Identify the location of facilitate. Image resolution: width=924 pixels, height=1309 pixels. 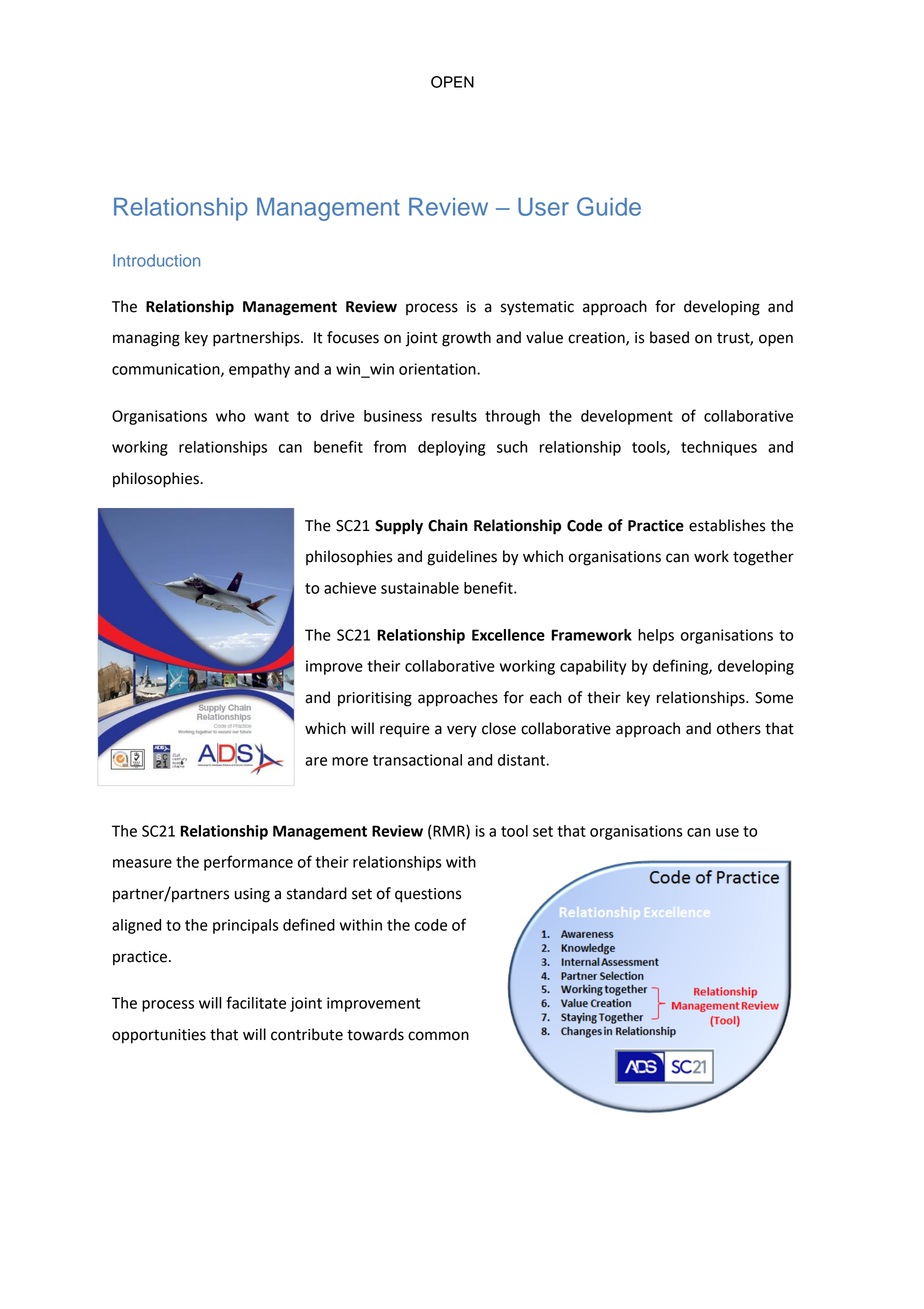
(256, 1002).
